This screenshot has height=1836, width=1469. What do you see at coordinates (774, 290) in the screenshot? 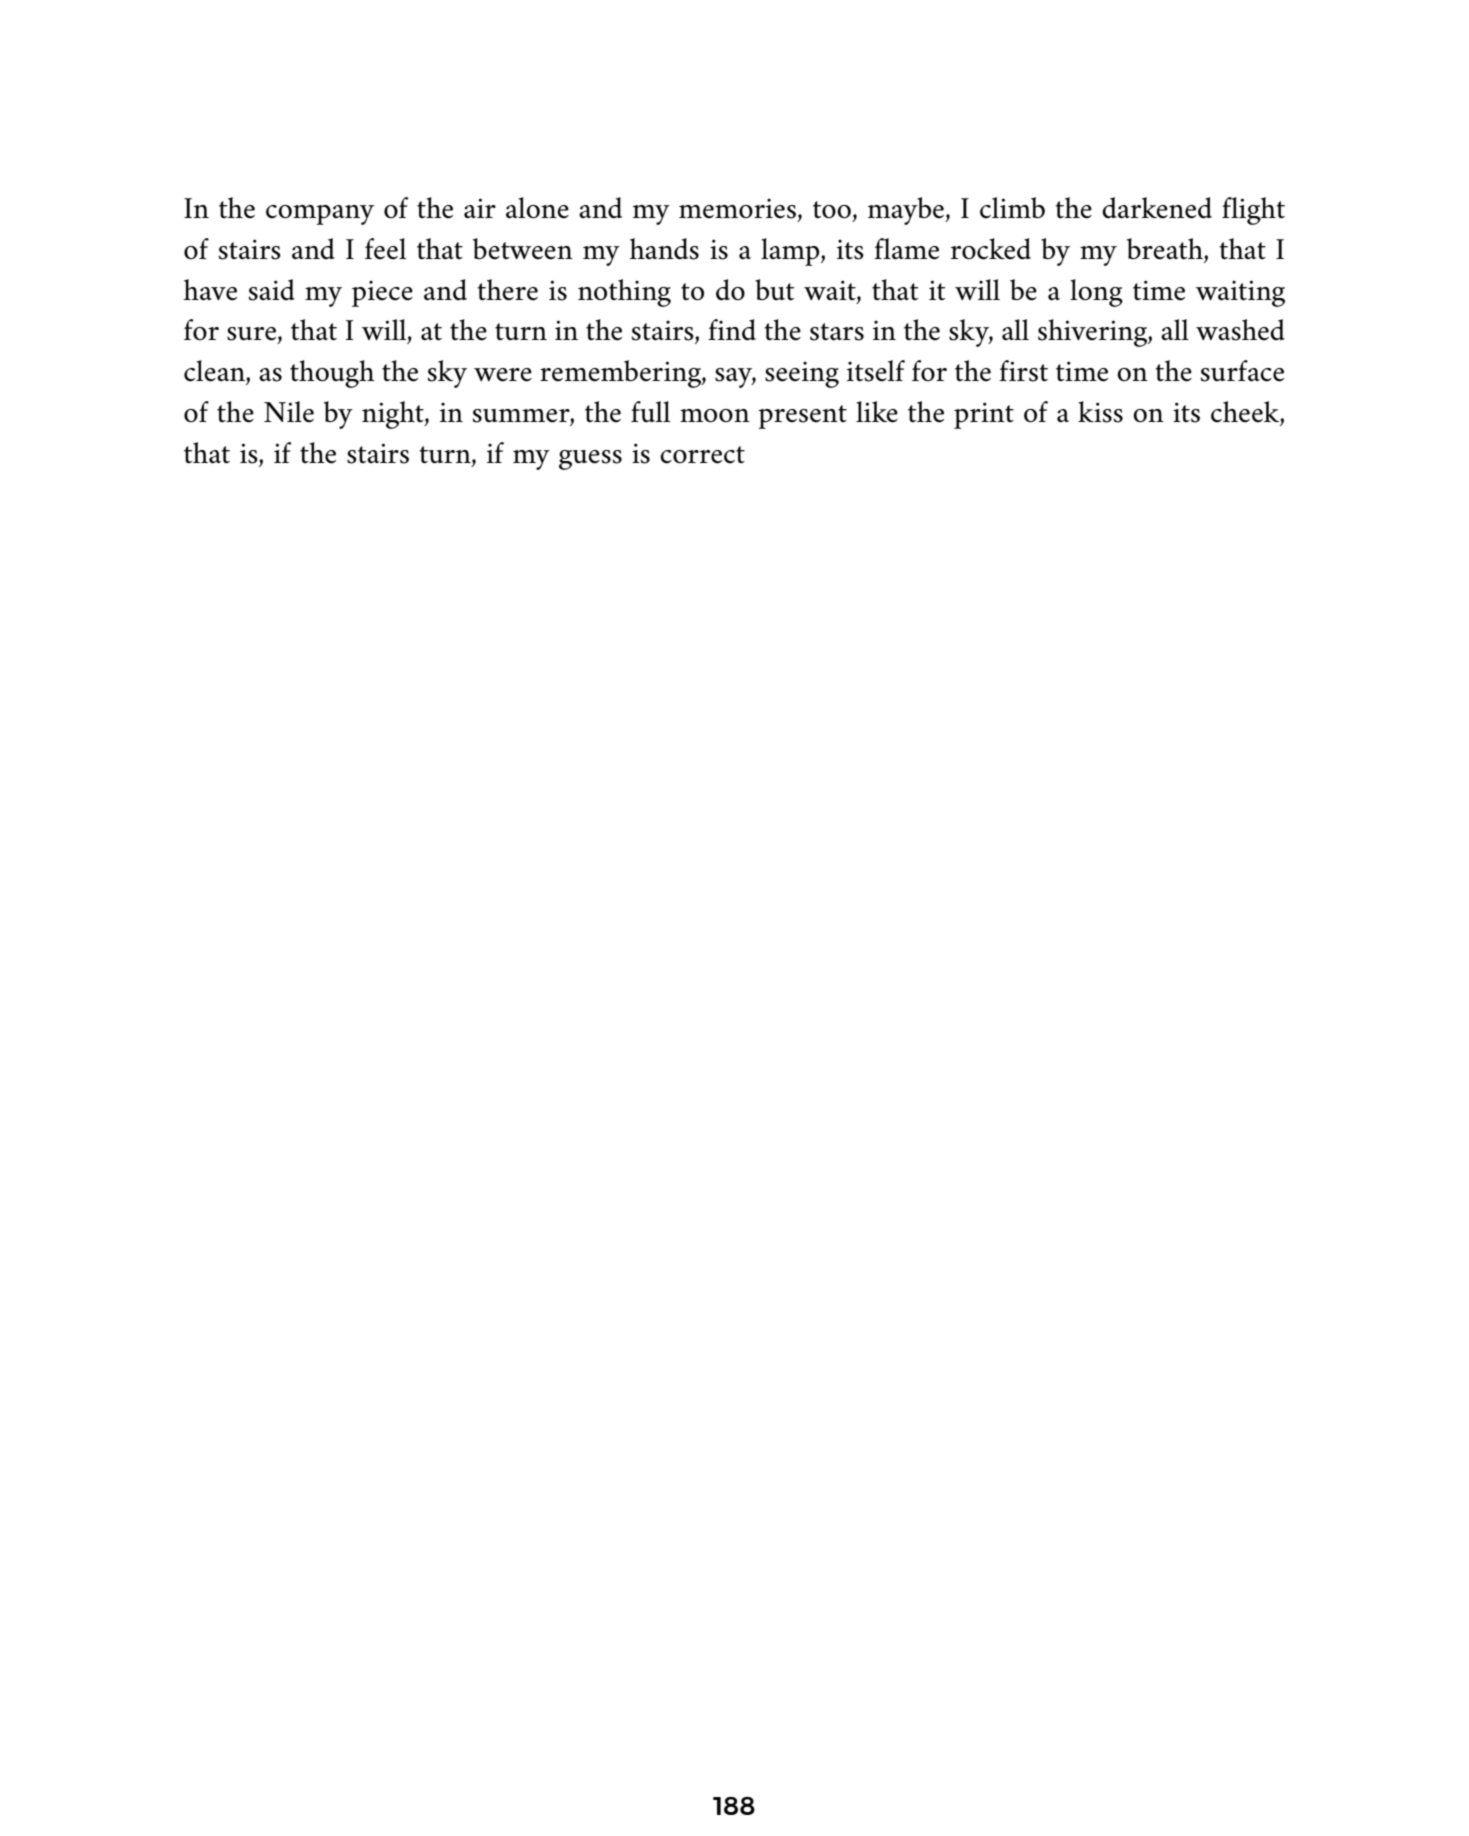
I see `but` at bounding box center [774, 290].
